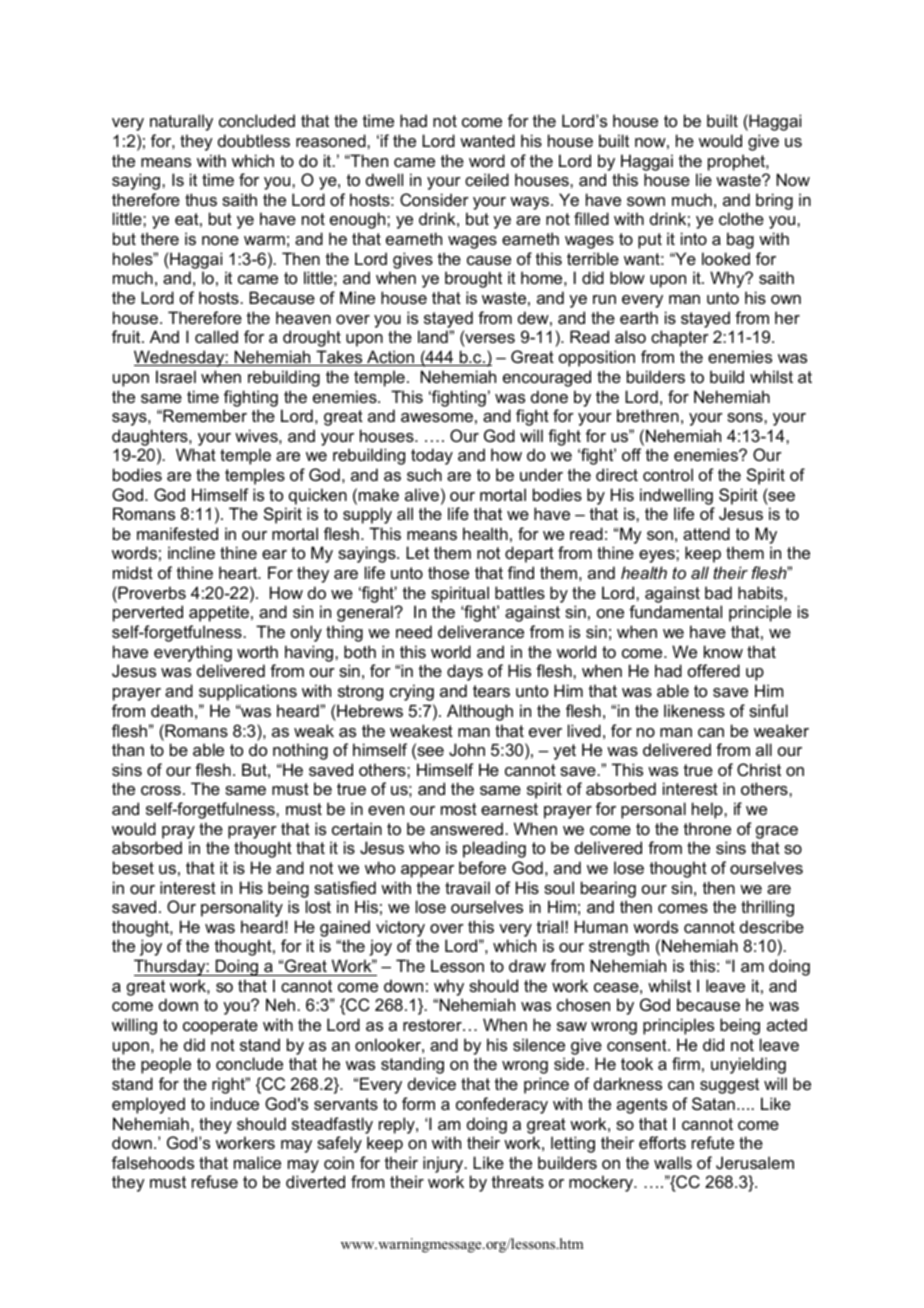 The width and height of the screenshot is (924, 1308). I want to click on chapter, so click(680, 338).
